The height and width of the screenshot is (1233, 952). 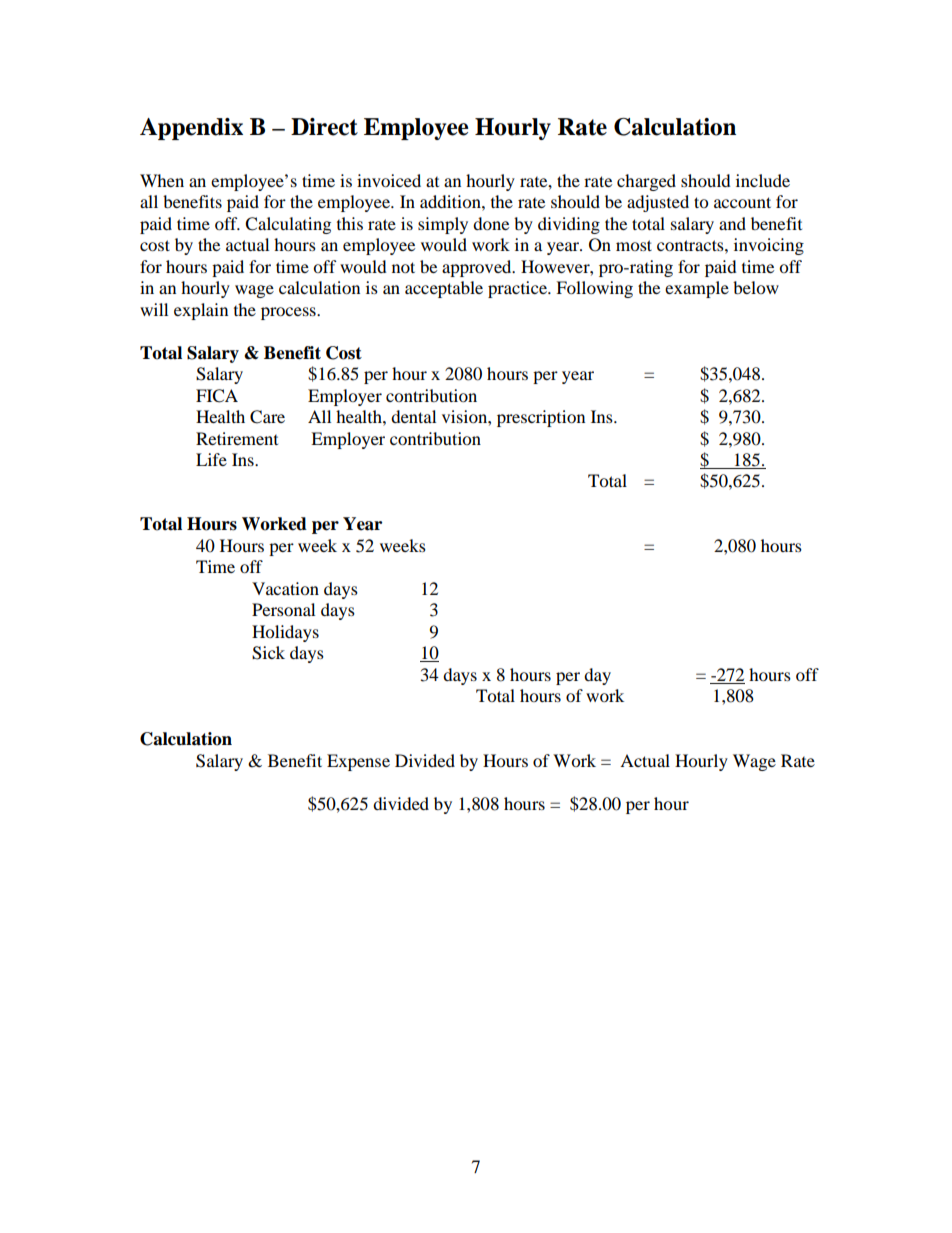 I want to click on invoiced, so click(x=389, y=180).
